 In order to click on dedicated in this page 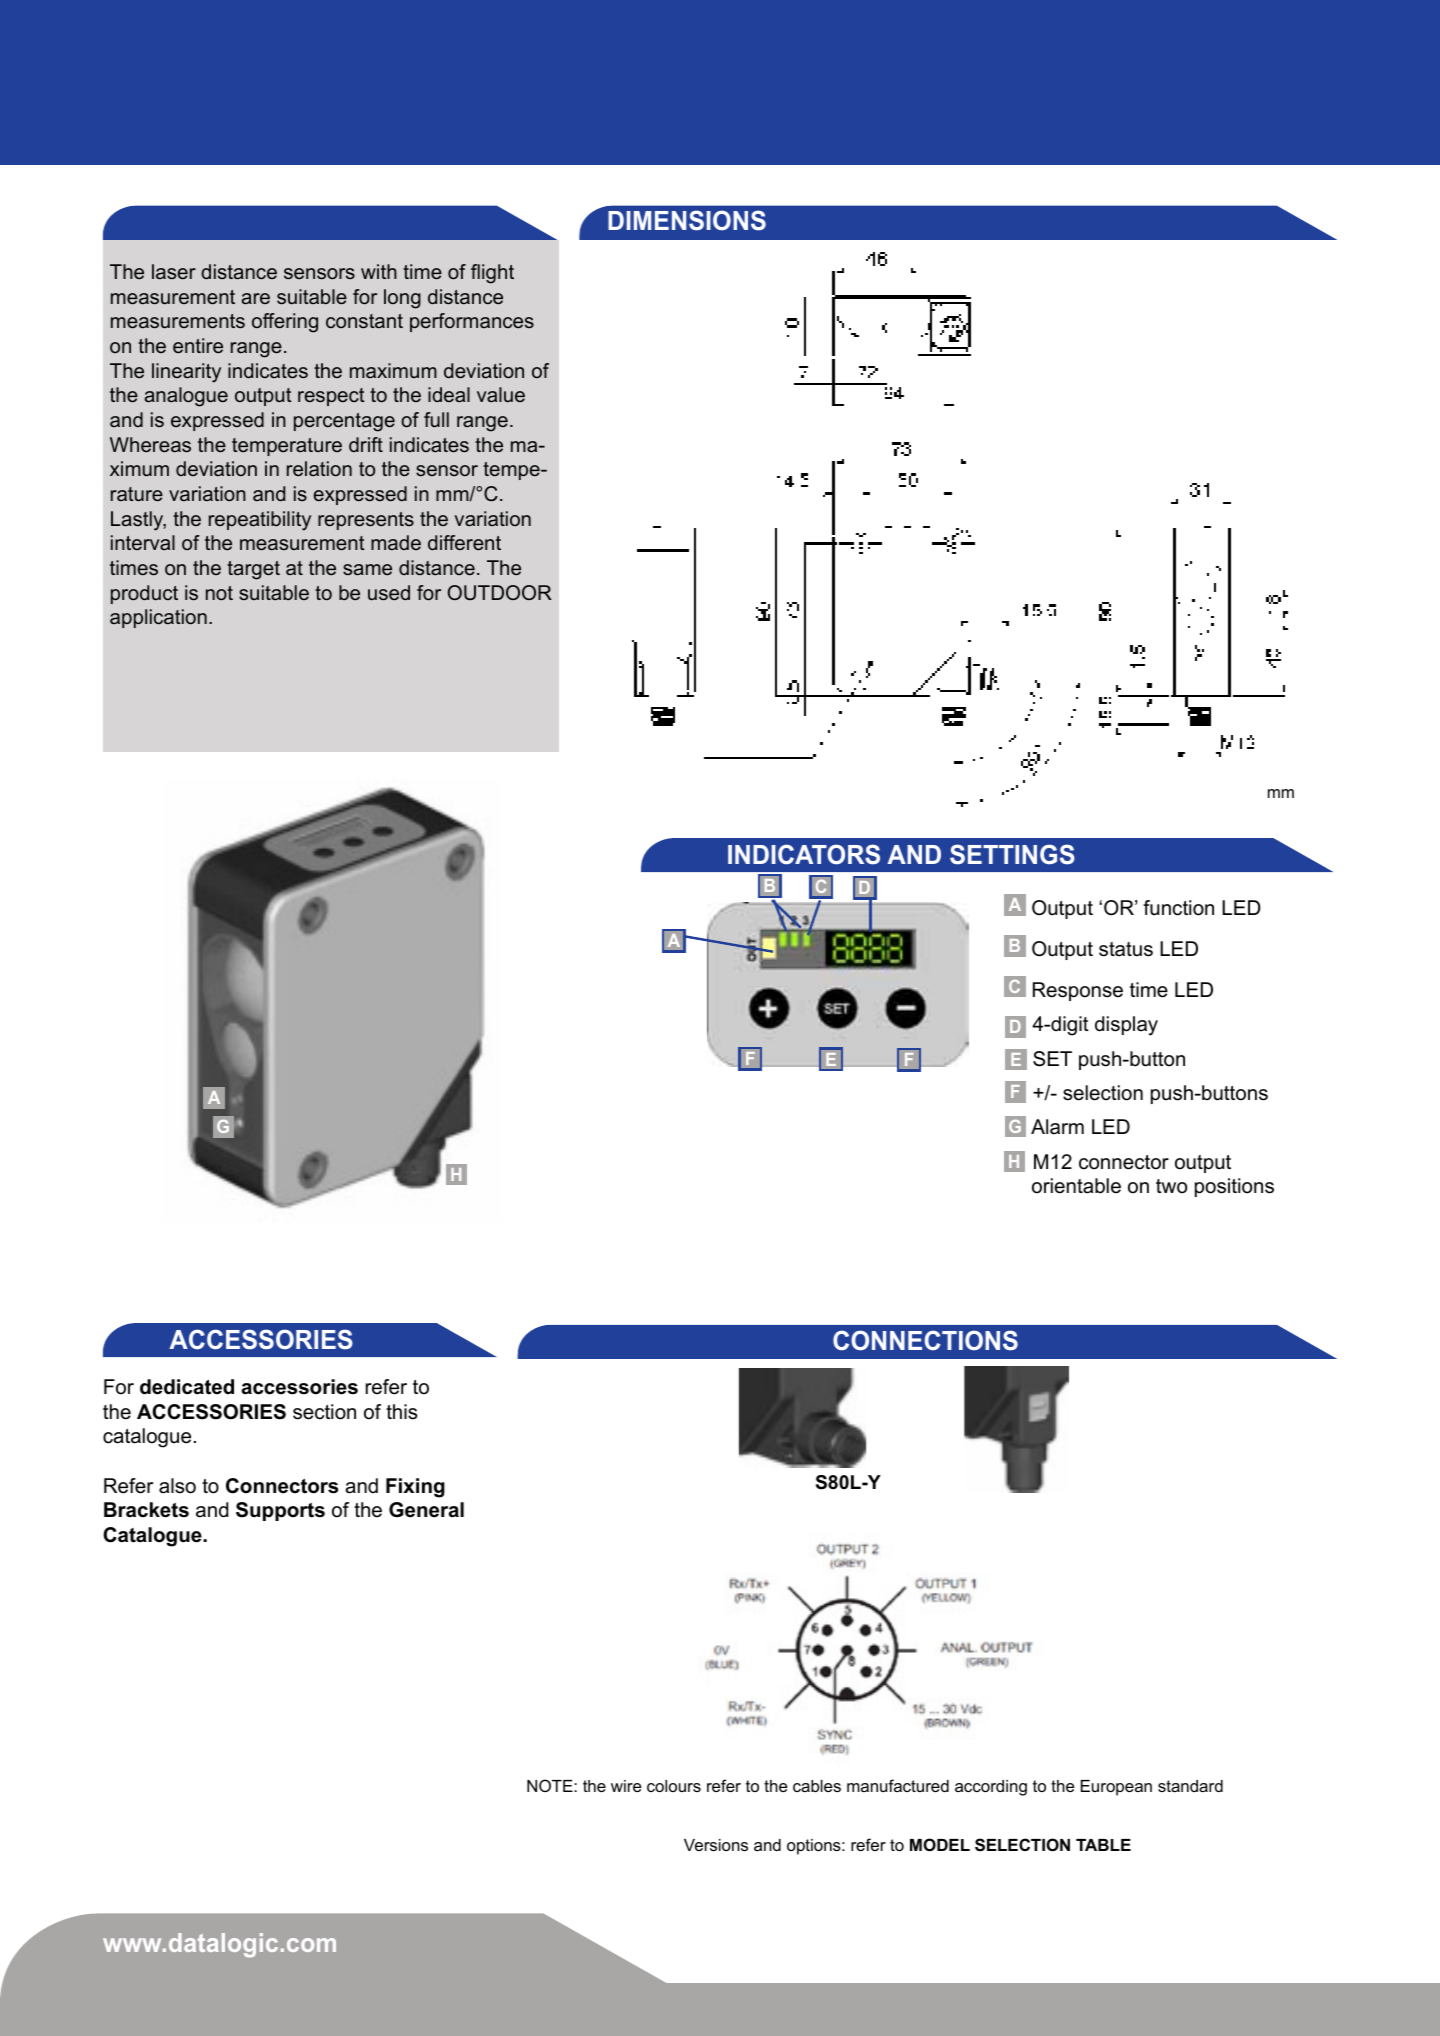, I will do `click(187, 1387)`.
